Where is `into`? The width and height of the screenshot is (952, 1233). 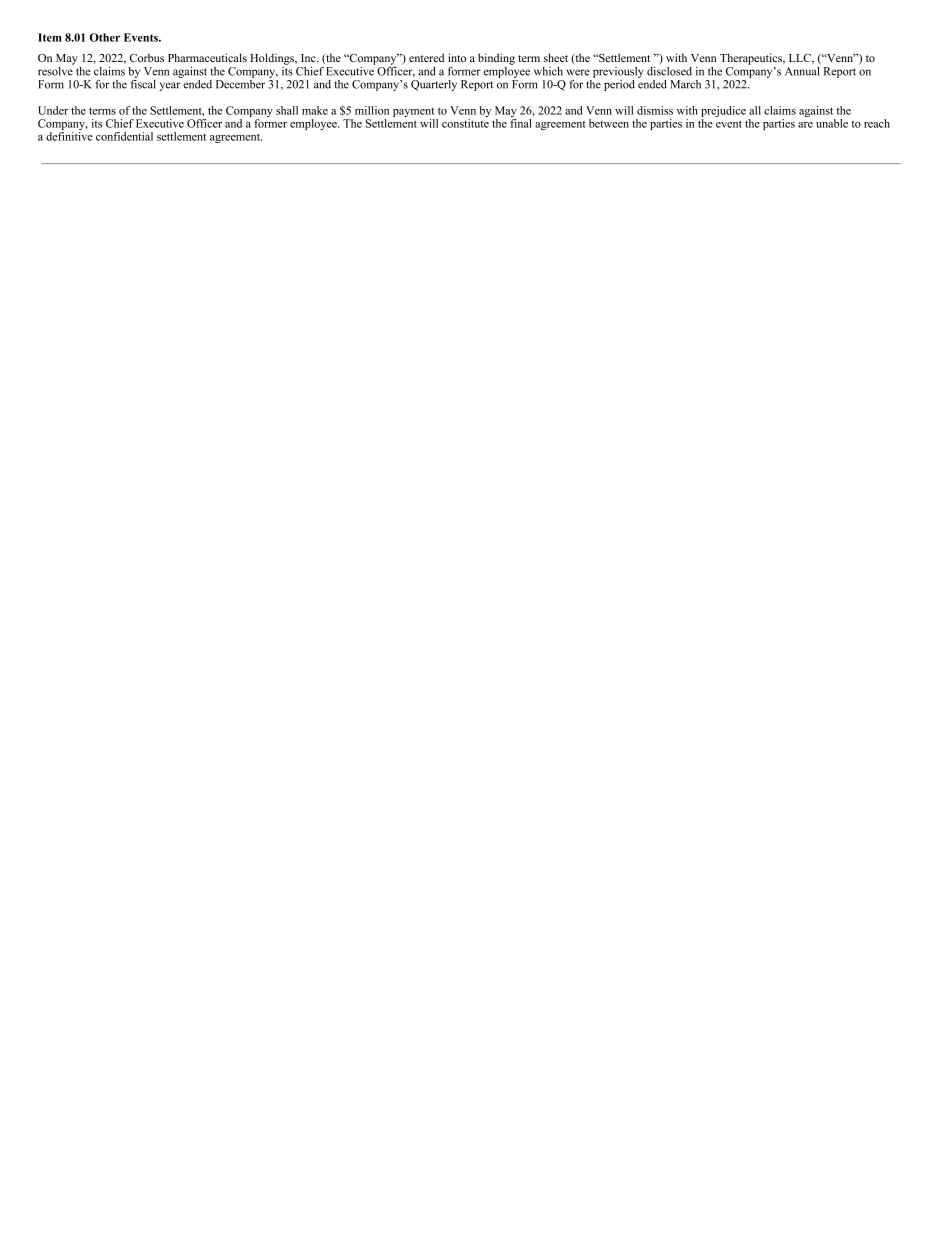
into is located at coordinates (457, 57).
